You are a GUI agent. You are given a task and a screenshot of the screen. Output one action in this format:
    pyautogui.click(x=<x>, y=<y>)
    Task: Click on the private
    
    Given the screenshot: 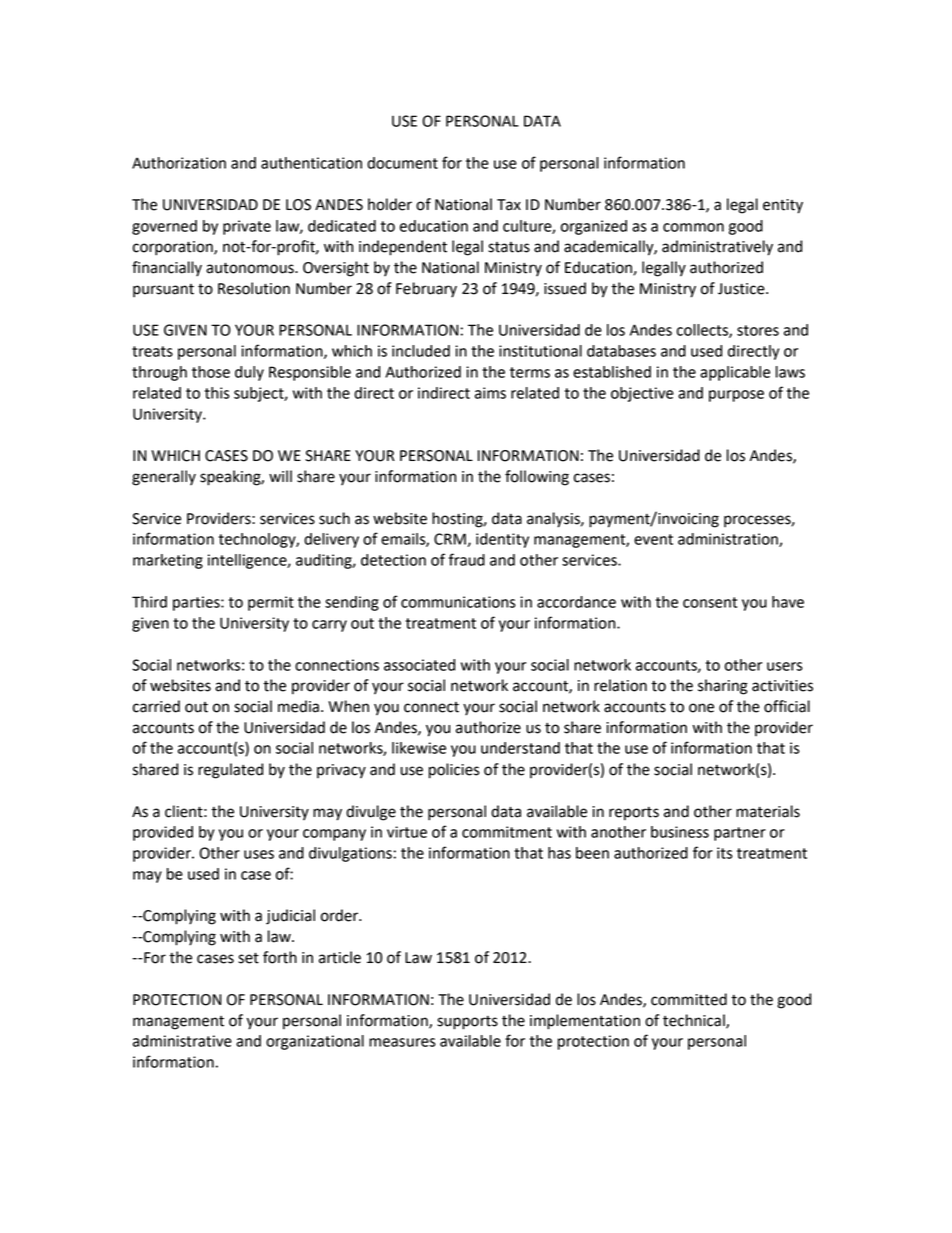 What is the action you would take?
    pyautogui.click(x=247, y=227)
